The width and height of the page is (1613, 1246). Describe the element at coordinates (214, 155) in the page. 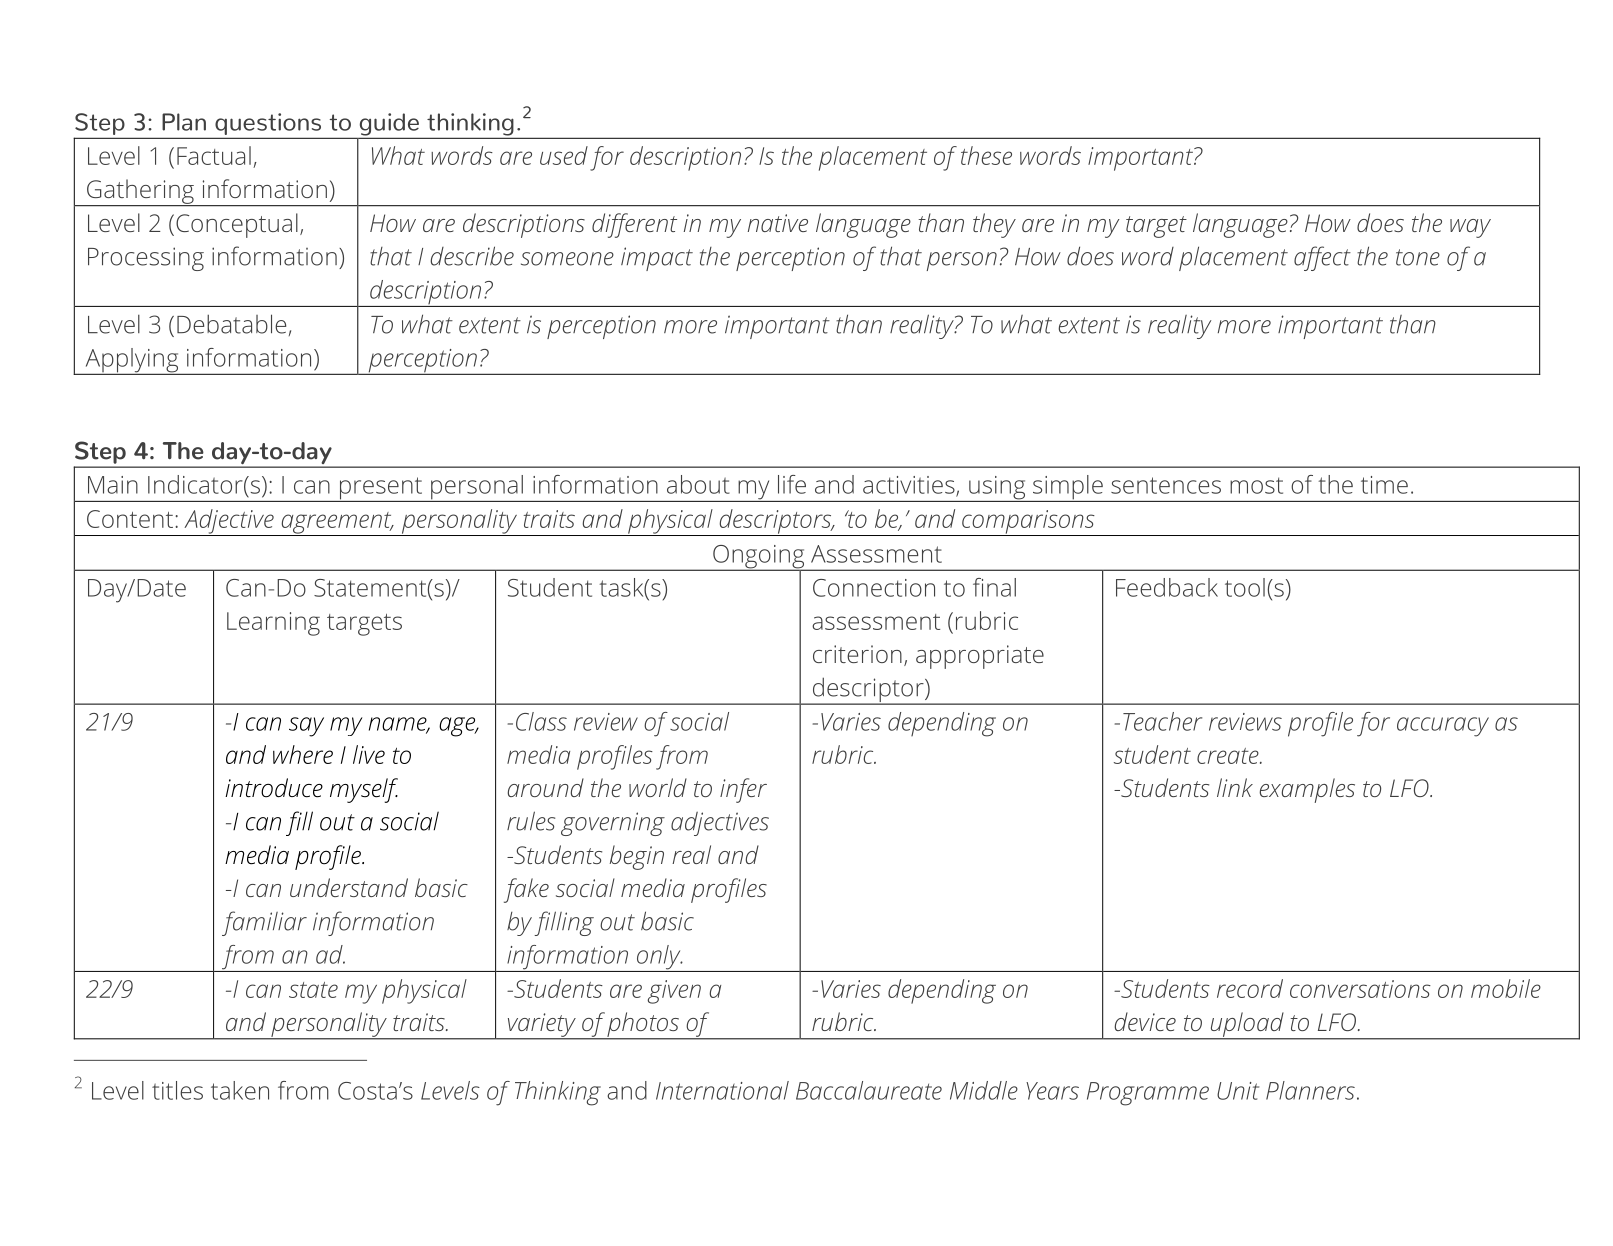

I see `Factual` at that location.
